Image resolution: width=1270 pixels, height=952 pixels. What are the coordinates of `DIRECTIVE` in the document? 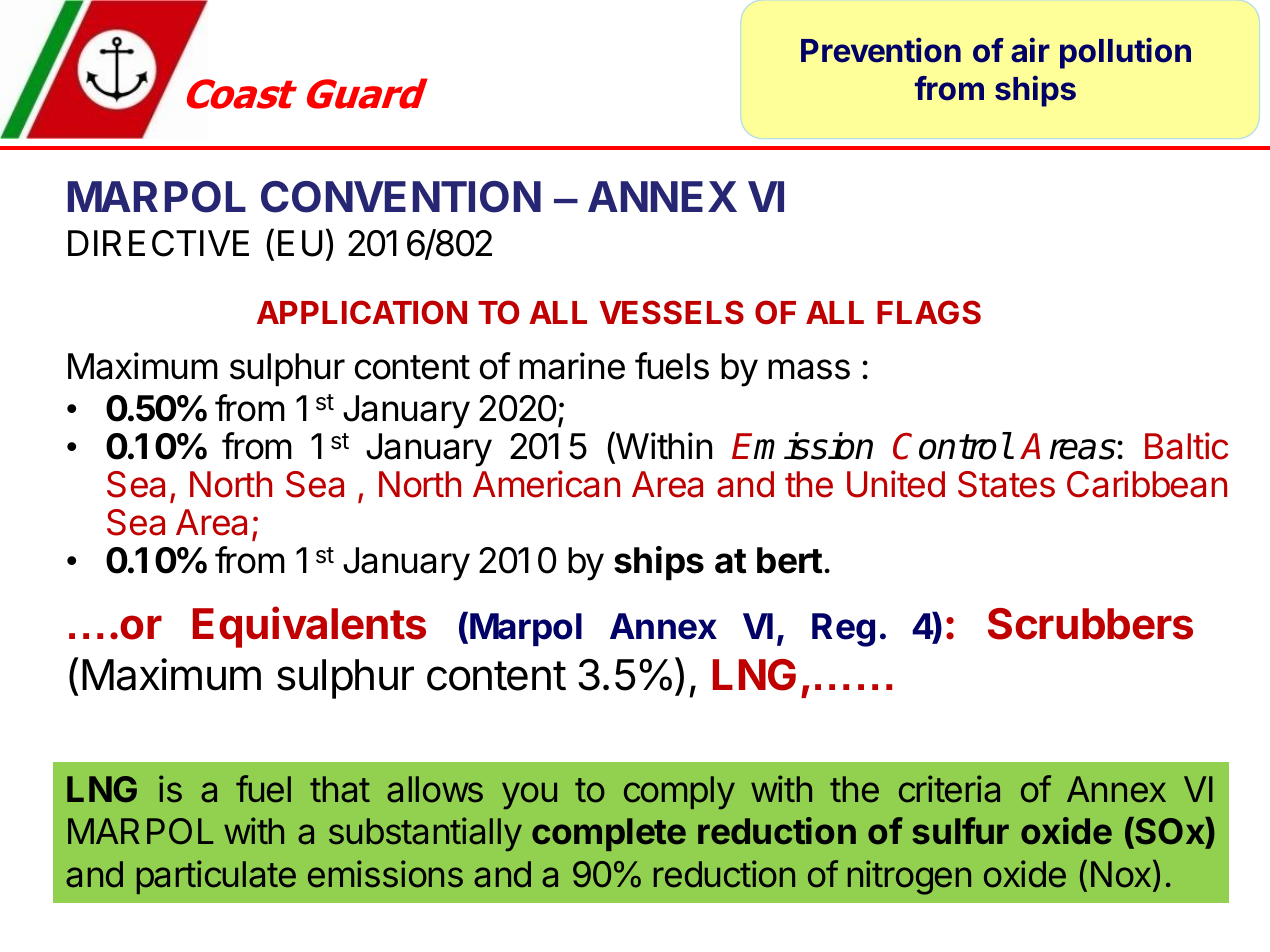 It's located at (158, 243).
